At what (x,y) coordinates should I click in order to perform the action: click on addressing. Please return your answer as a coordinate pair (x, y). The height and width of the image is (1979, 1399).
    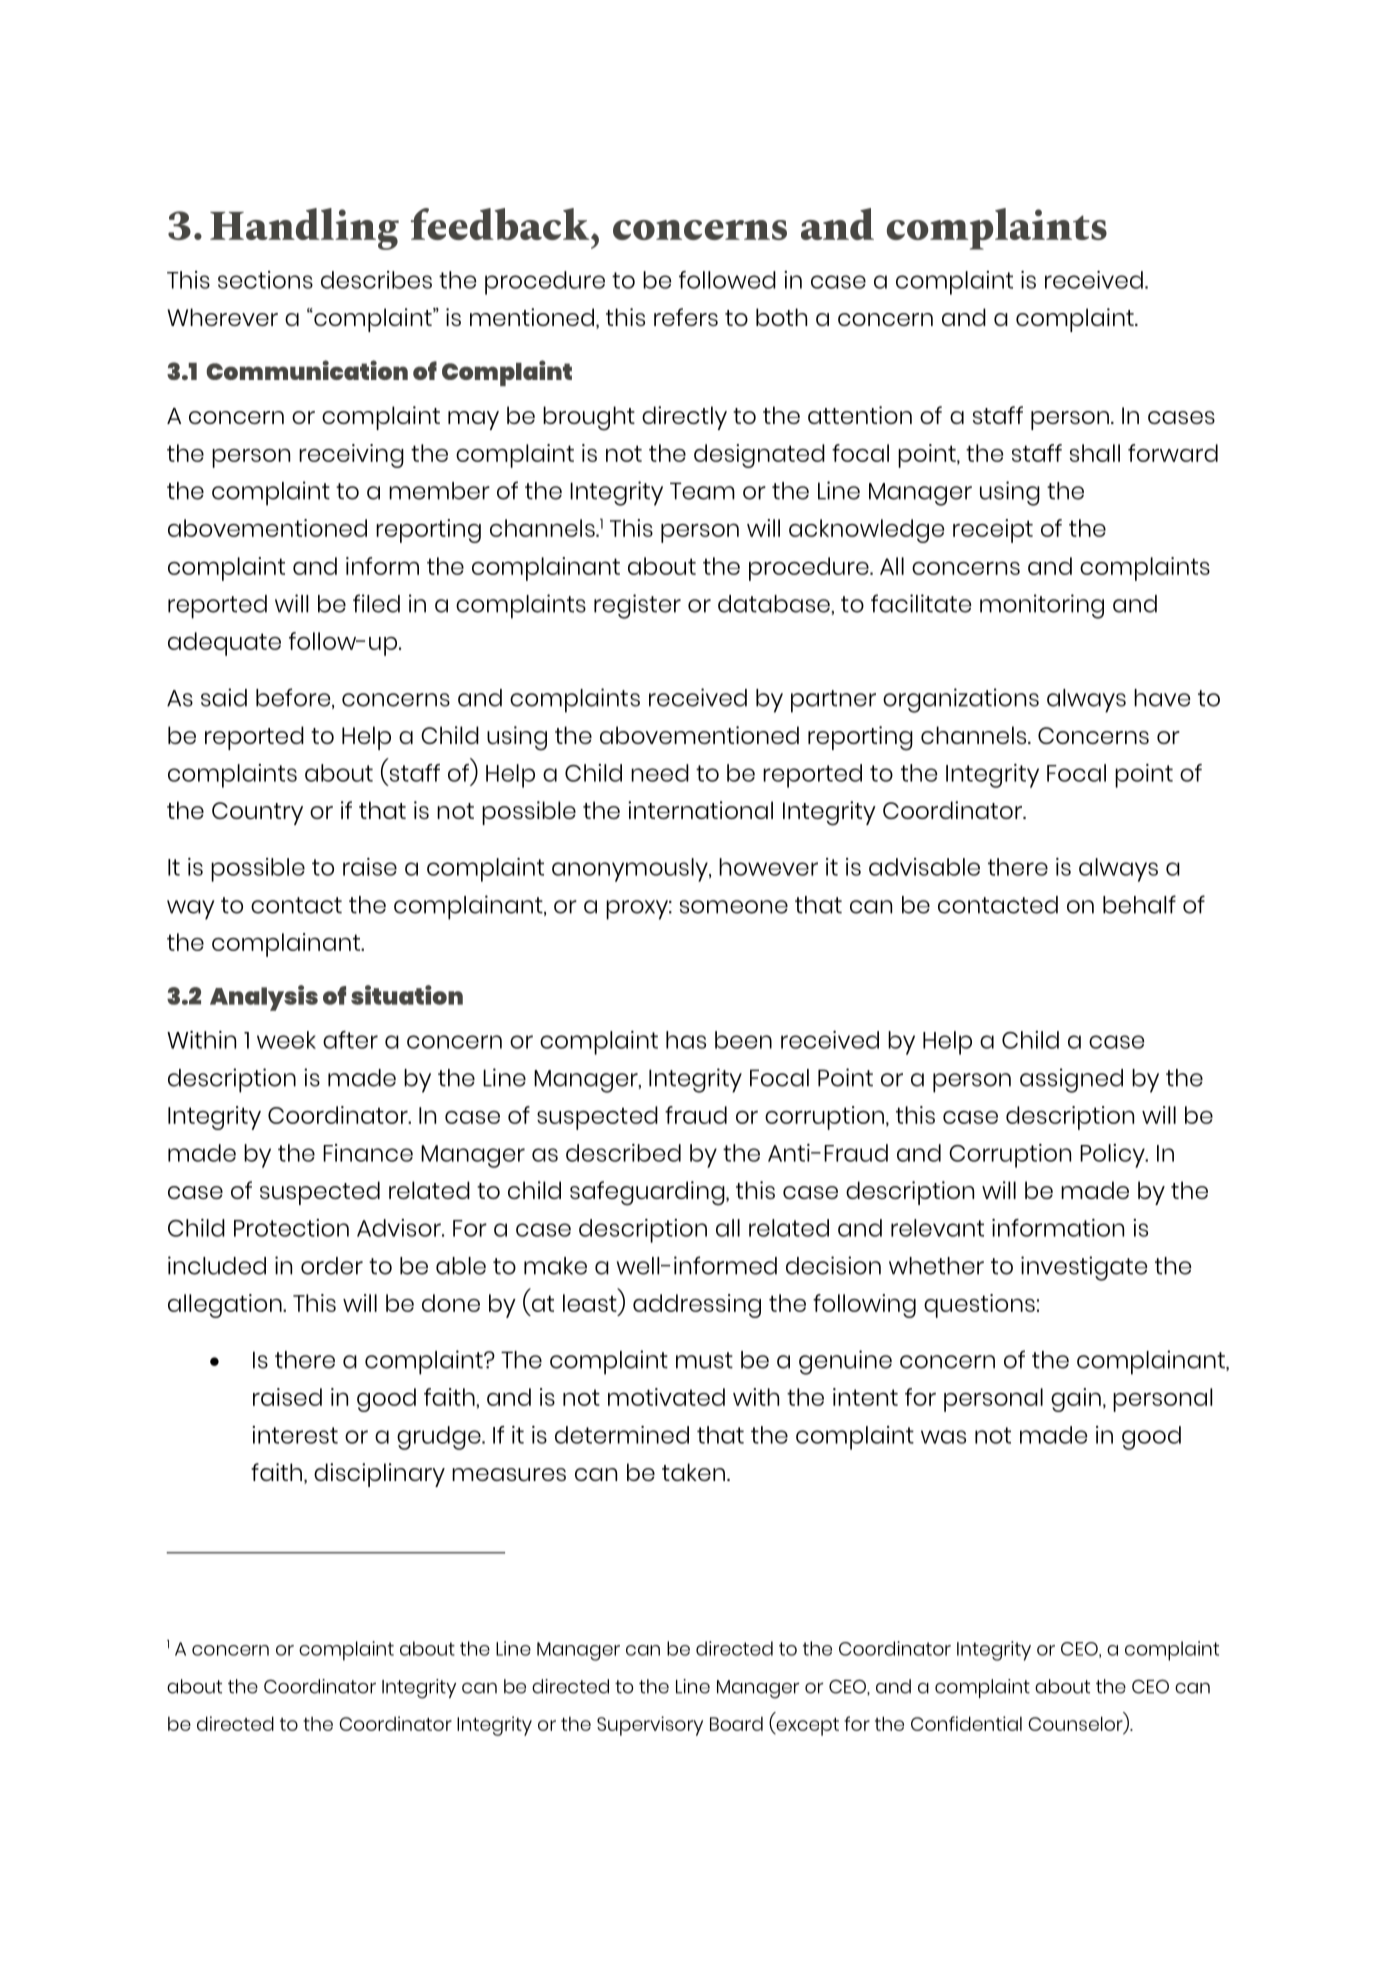
    Looking at the image, I should click on (697, 1306).
